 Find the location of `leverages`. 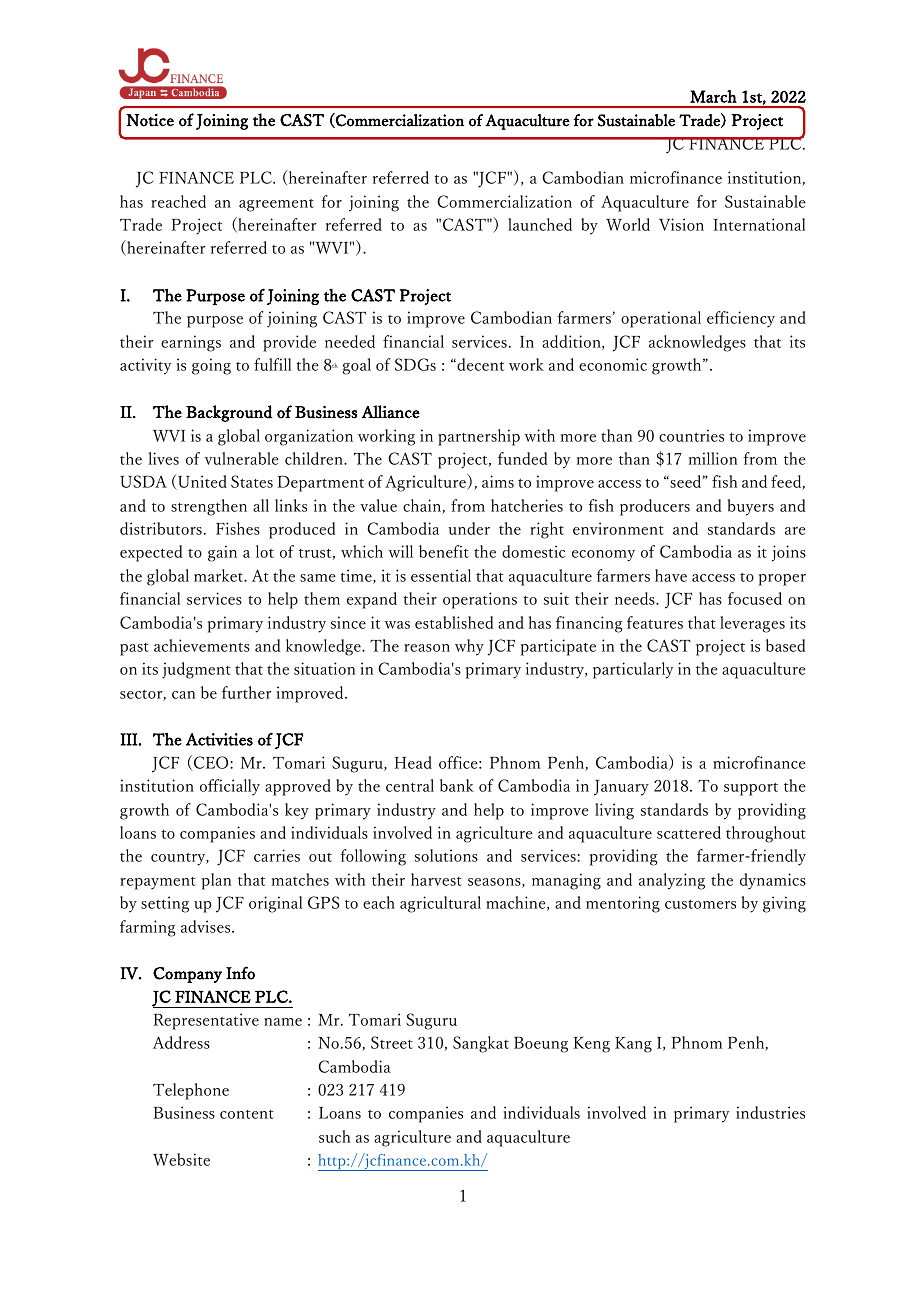

leverages is located at coordinates (752, 624).
